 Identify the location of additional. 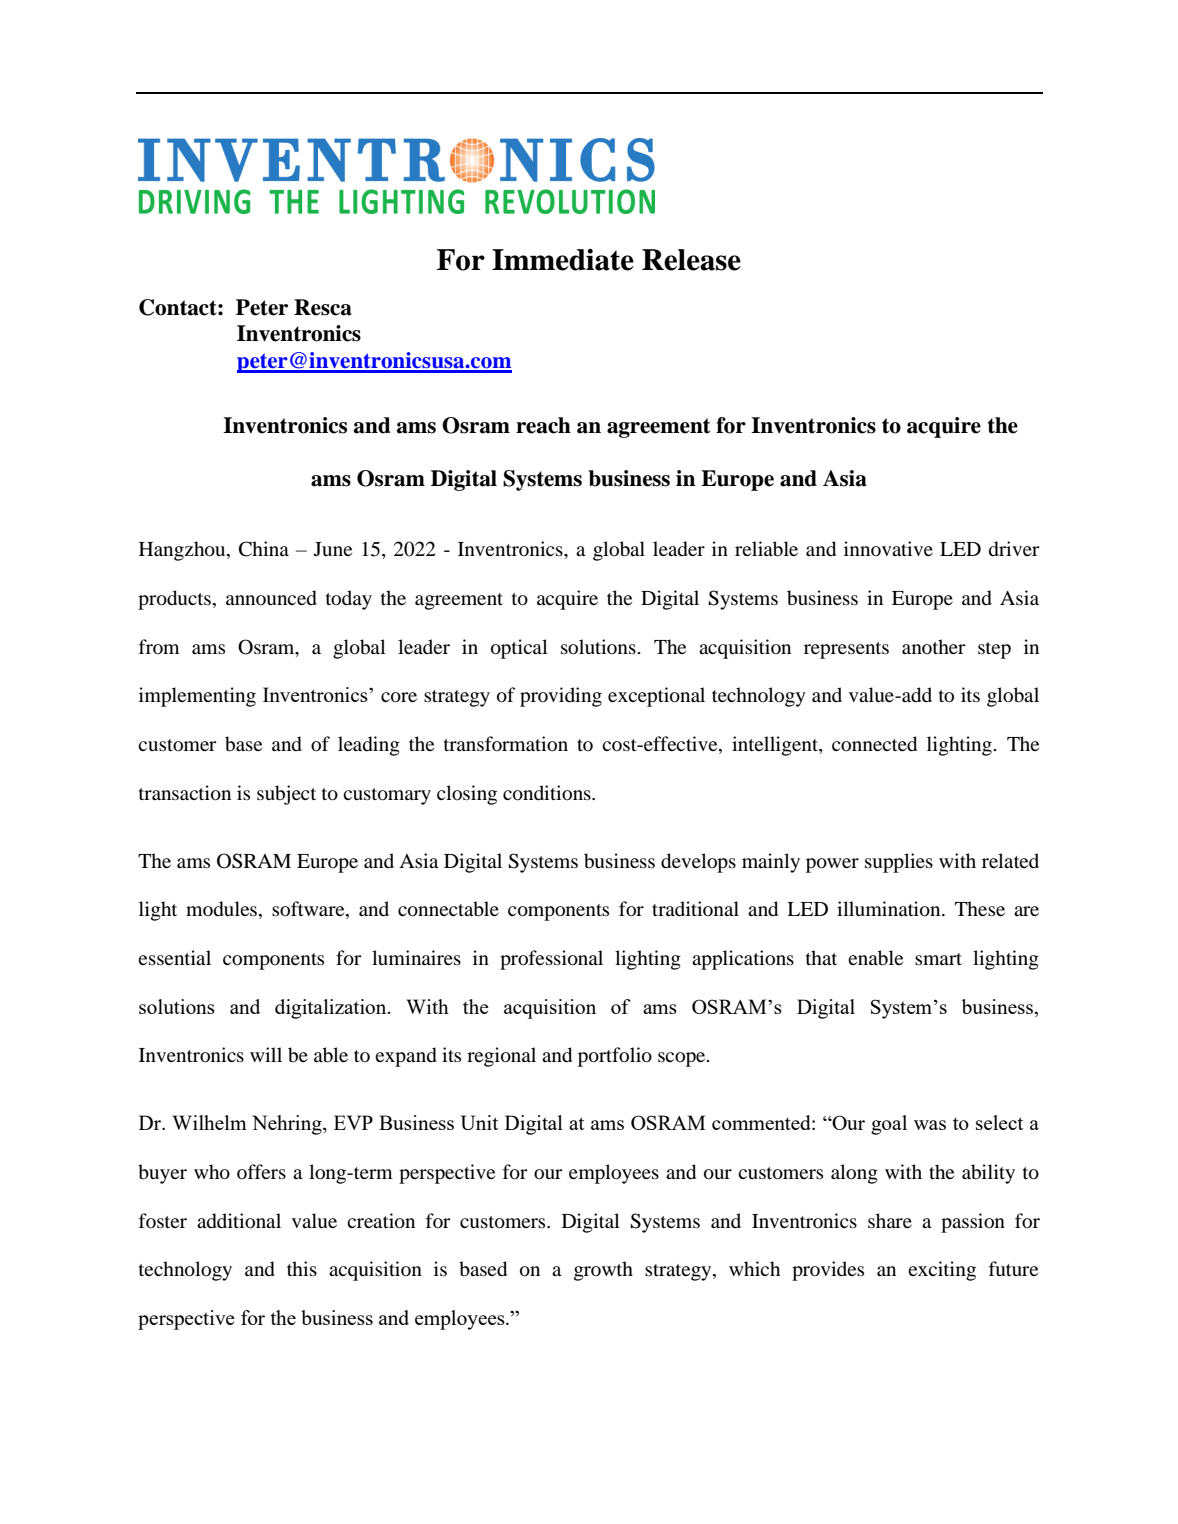
(239, 1221).
